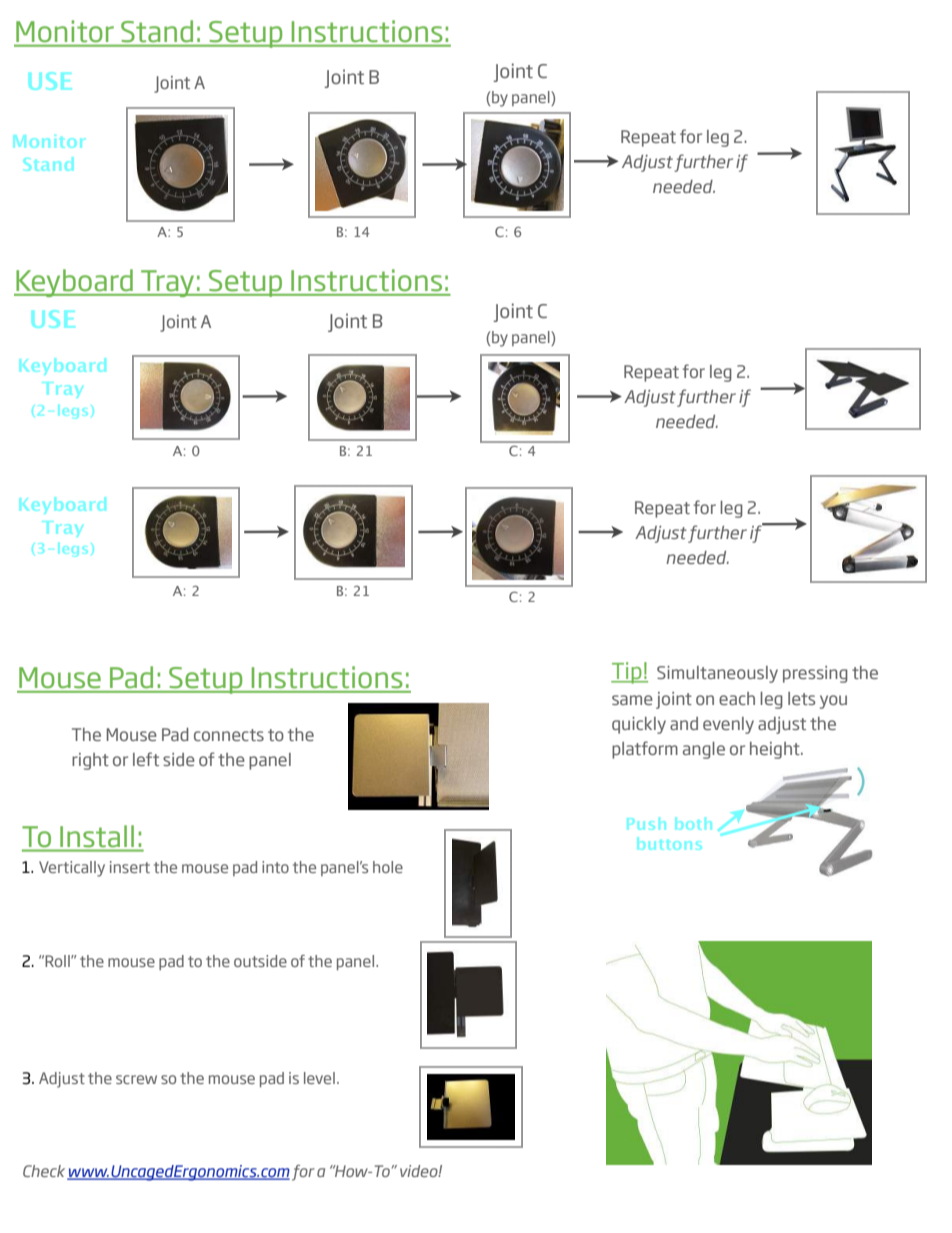 The height and width of the page is (1233, 952). I want to click on connects, so click(229, 735).
